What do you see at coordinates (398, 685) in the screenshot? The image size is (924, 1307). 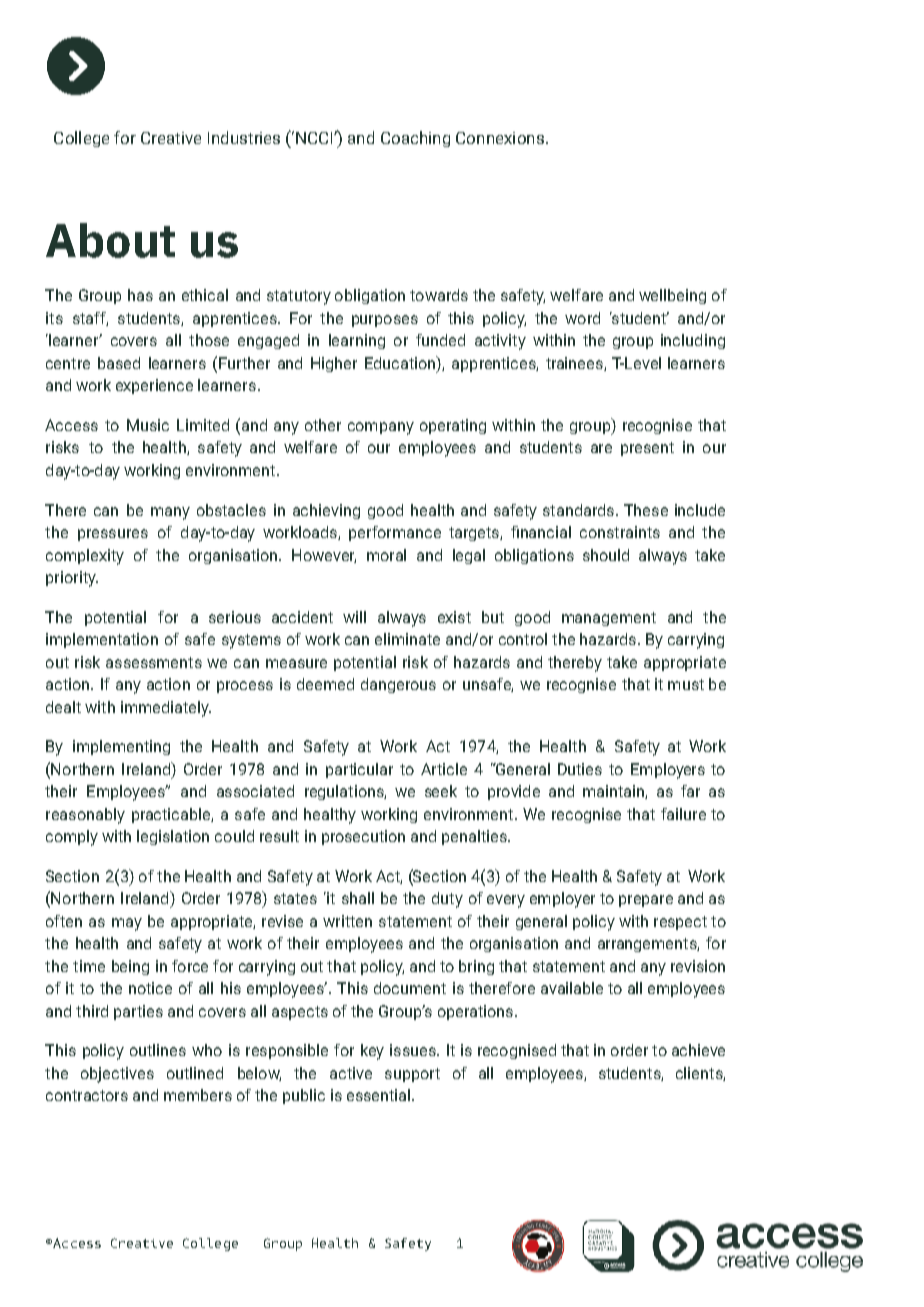 I see `dangerous` at bounding box center [398, 685].
